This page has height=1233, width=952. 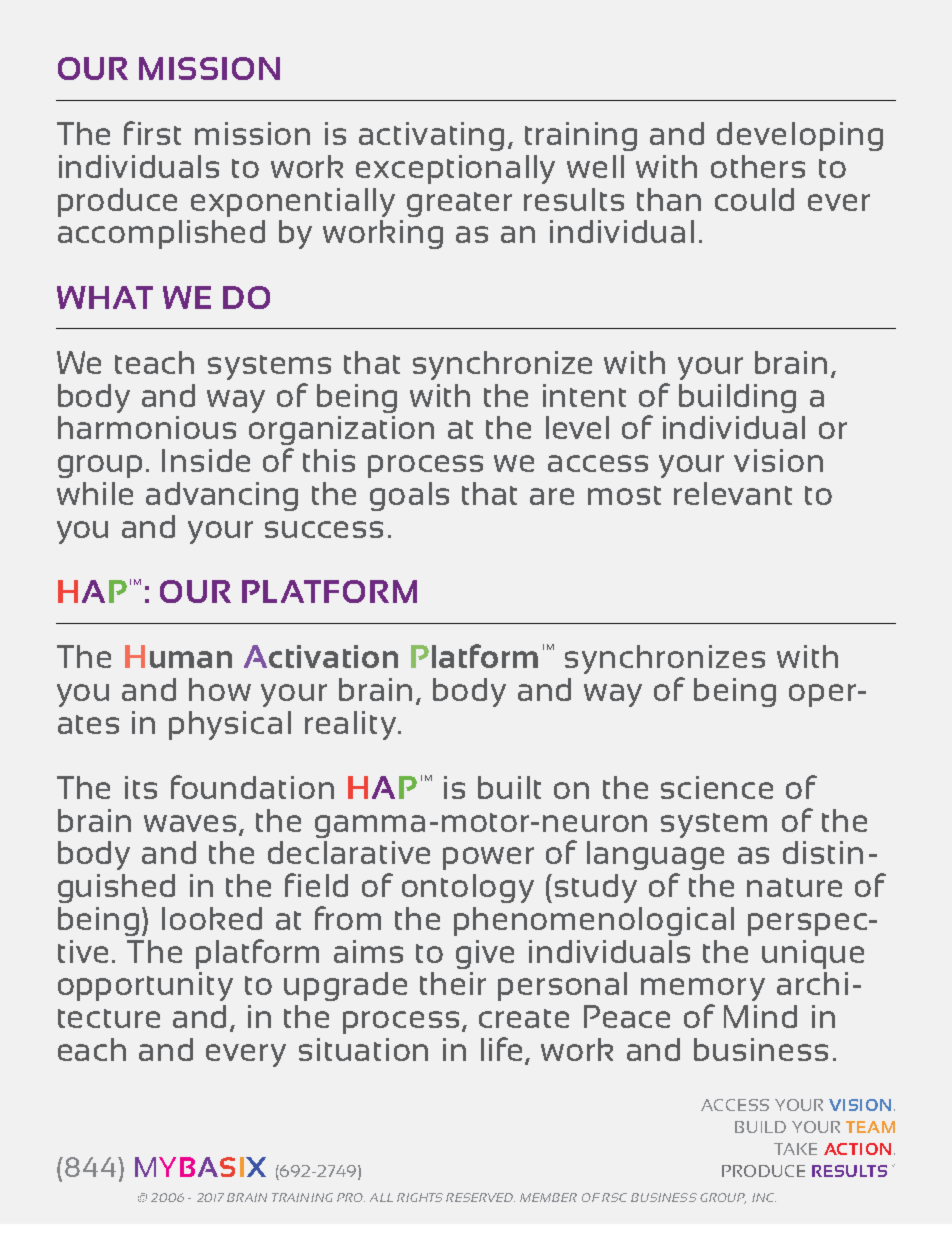 I want to click on nature, so click(x=794, y=887).
